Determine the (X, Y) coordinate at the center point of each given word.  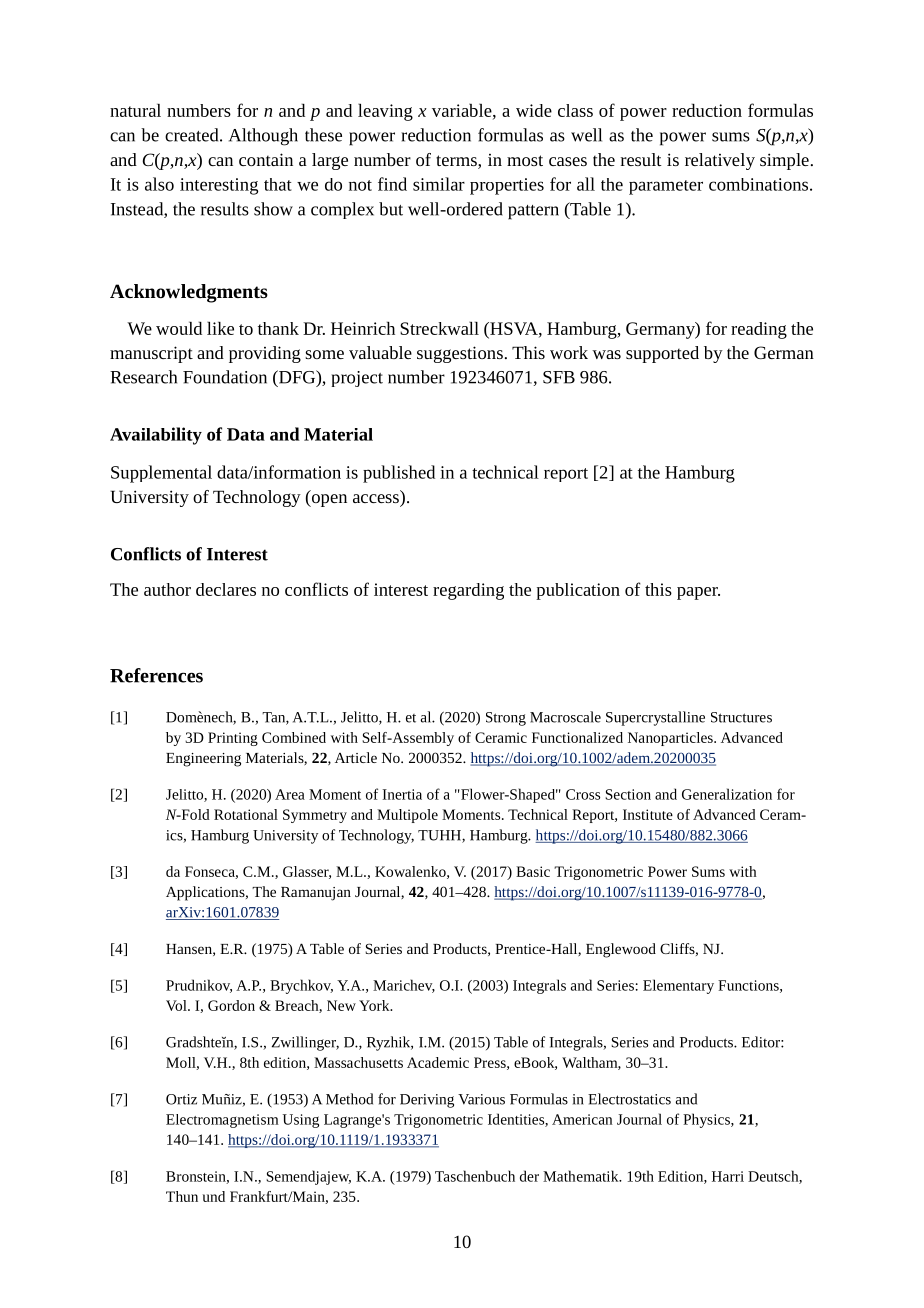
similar (439, 184)
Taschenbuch (475, 1176)
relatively (720, 161)
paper (698, 593)
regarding (468, 591)
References (156, 675)
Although (263, 137)
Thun (182, 1196)
